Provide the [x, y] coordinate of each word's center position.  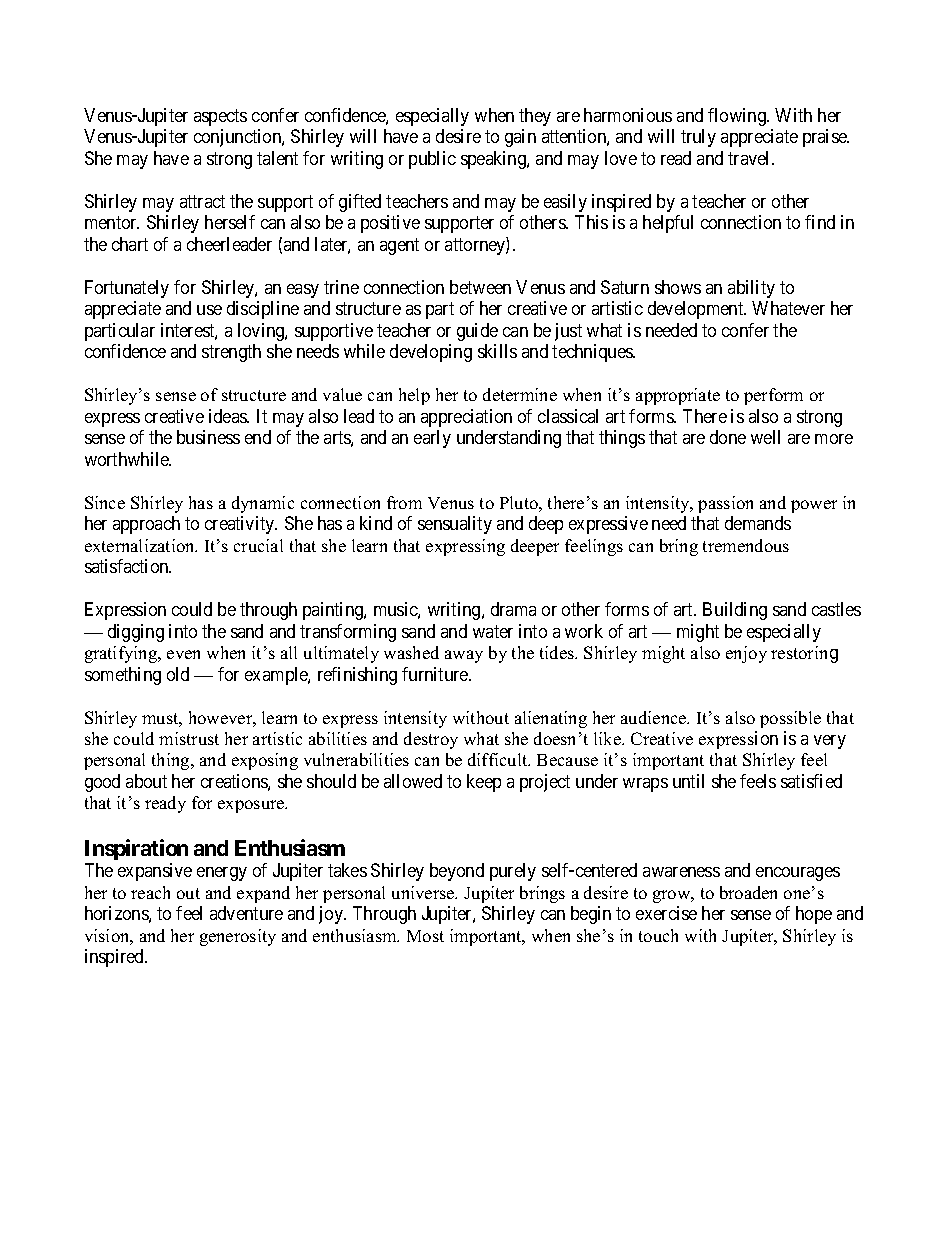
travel [750, 158]
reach [150, 892]
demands [758, 523]
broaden [748, 892]
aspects [220, 117]
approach [146, 525]
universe [424, 892]
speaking [494, 160]
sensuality [455, 525]
